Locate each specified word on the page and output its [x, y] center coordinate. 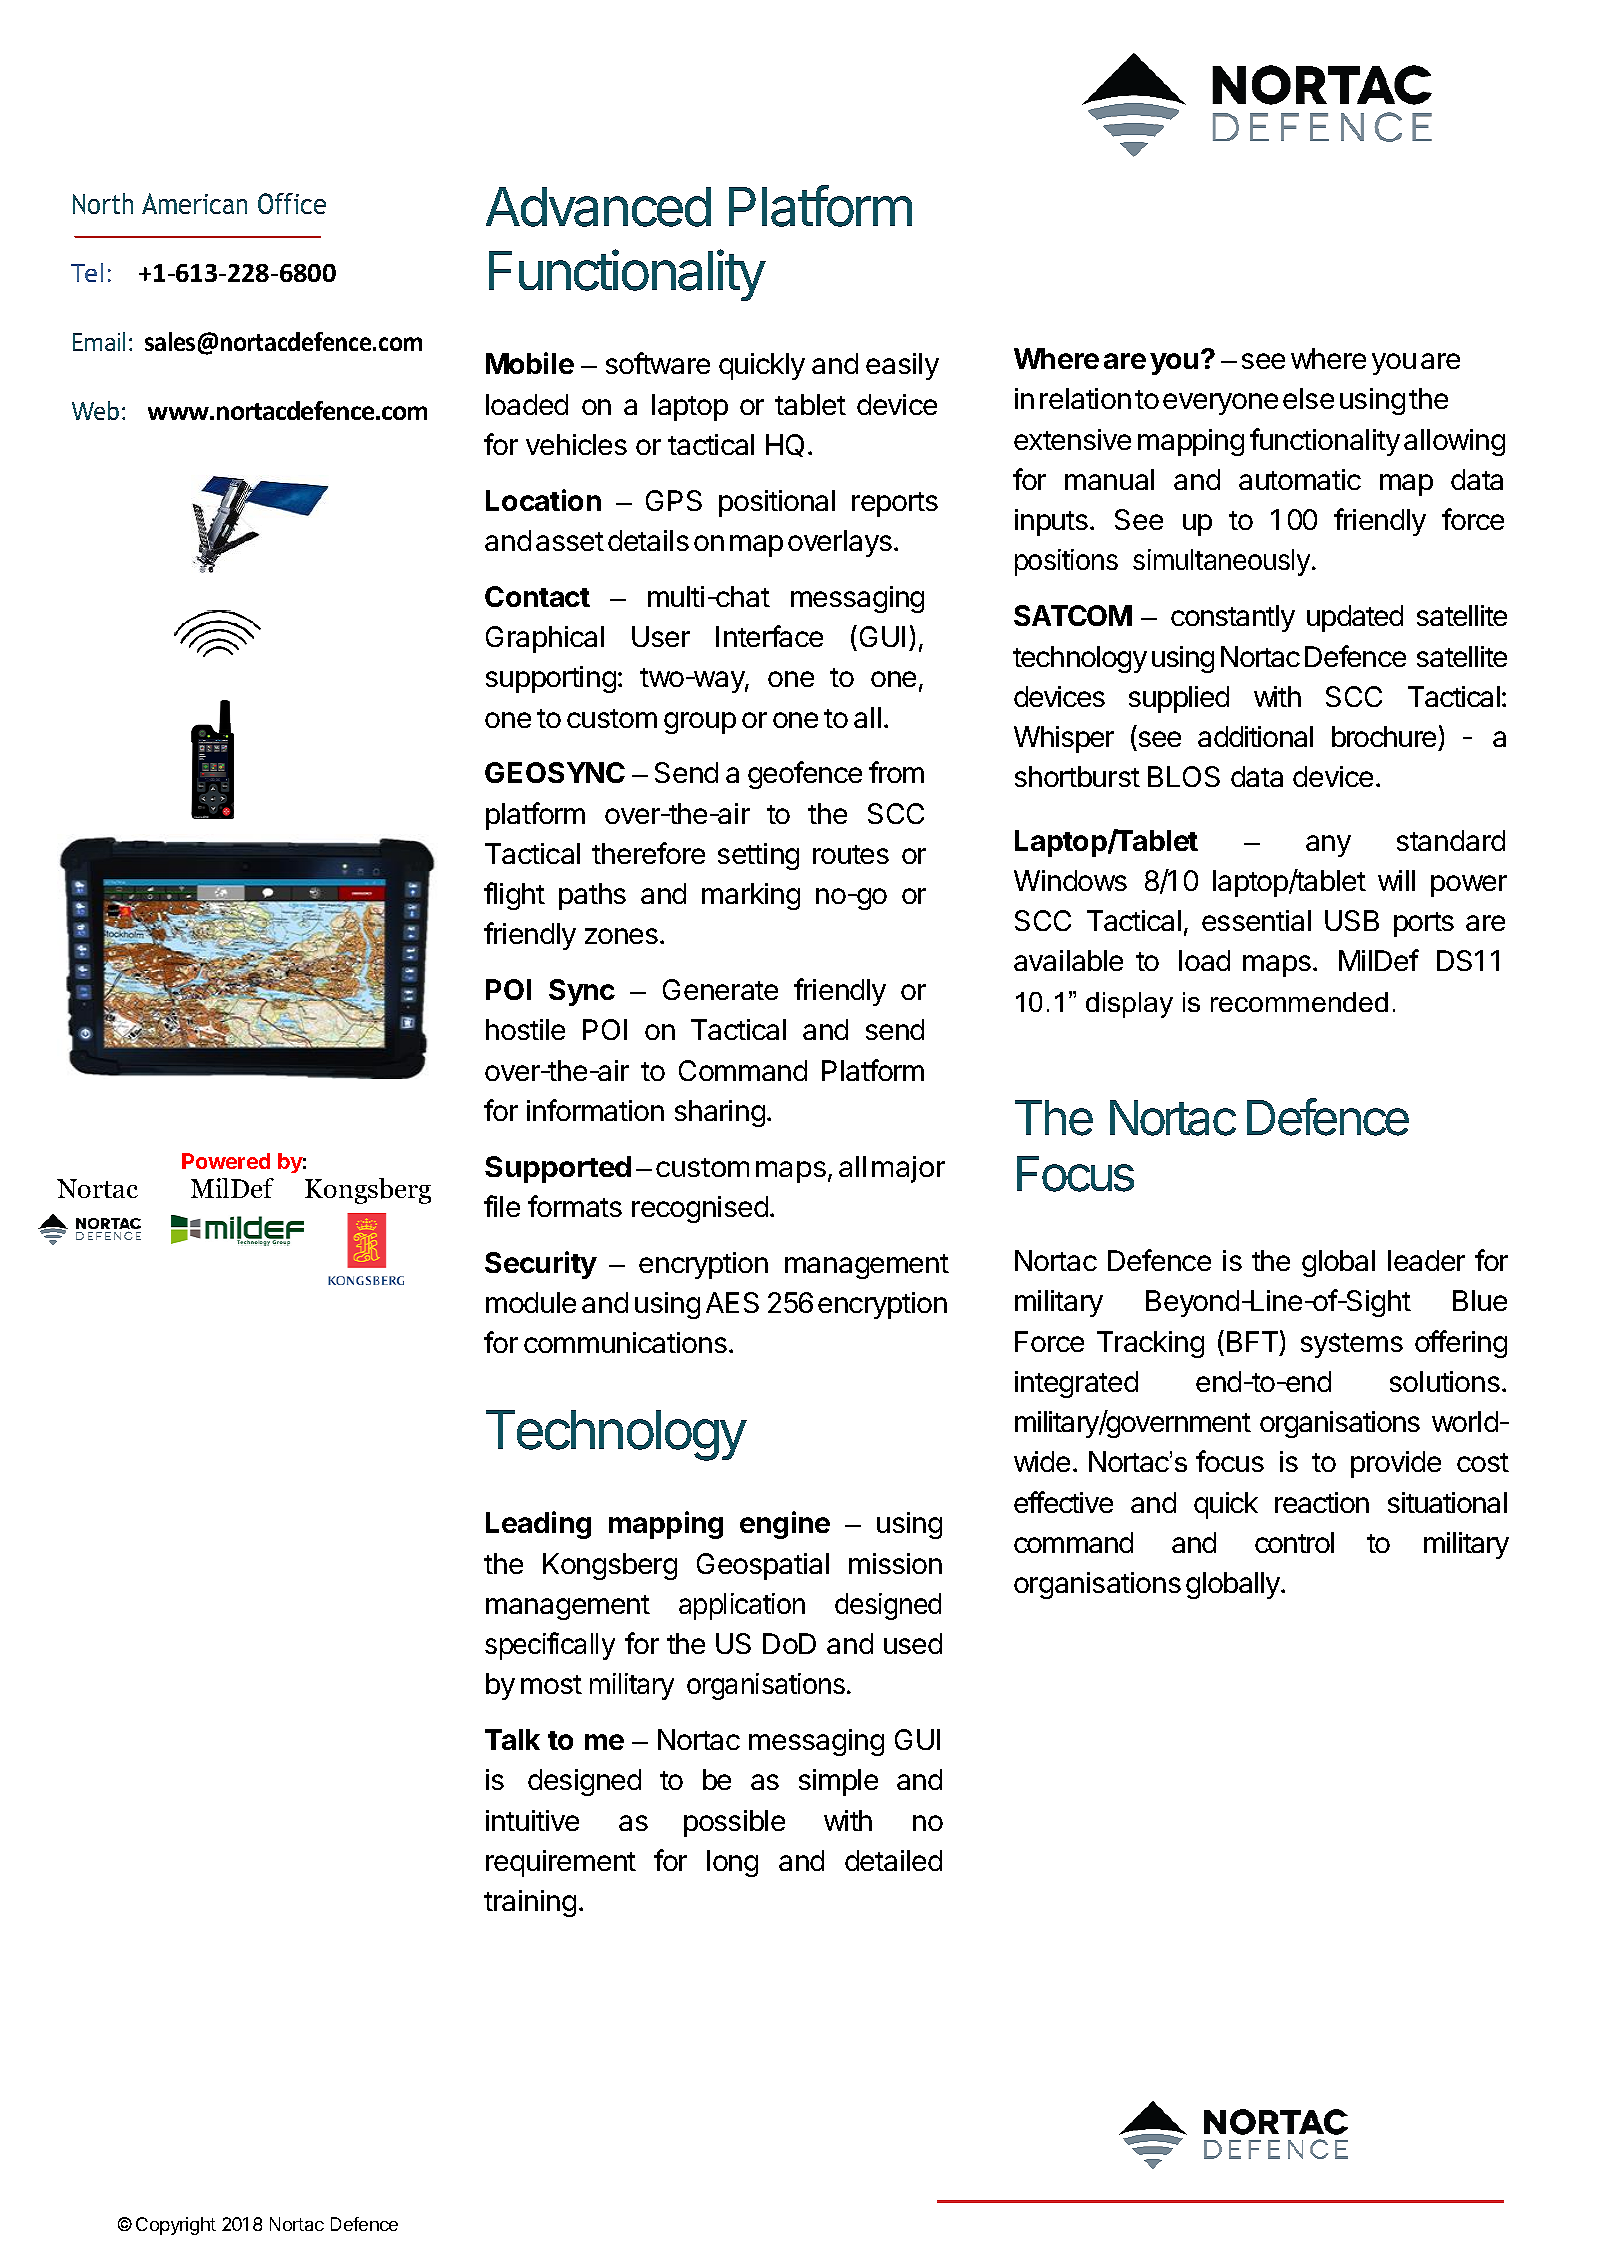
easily [902, 366]
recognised [700, 1209]
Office [292, 203]
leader [1426, 1260]
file [502, 1206]
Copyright [176, 2226]
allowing [1454, 442]
